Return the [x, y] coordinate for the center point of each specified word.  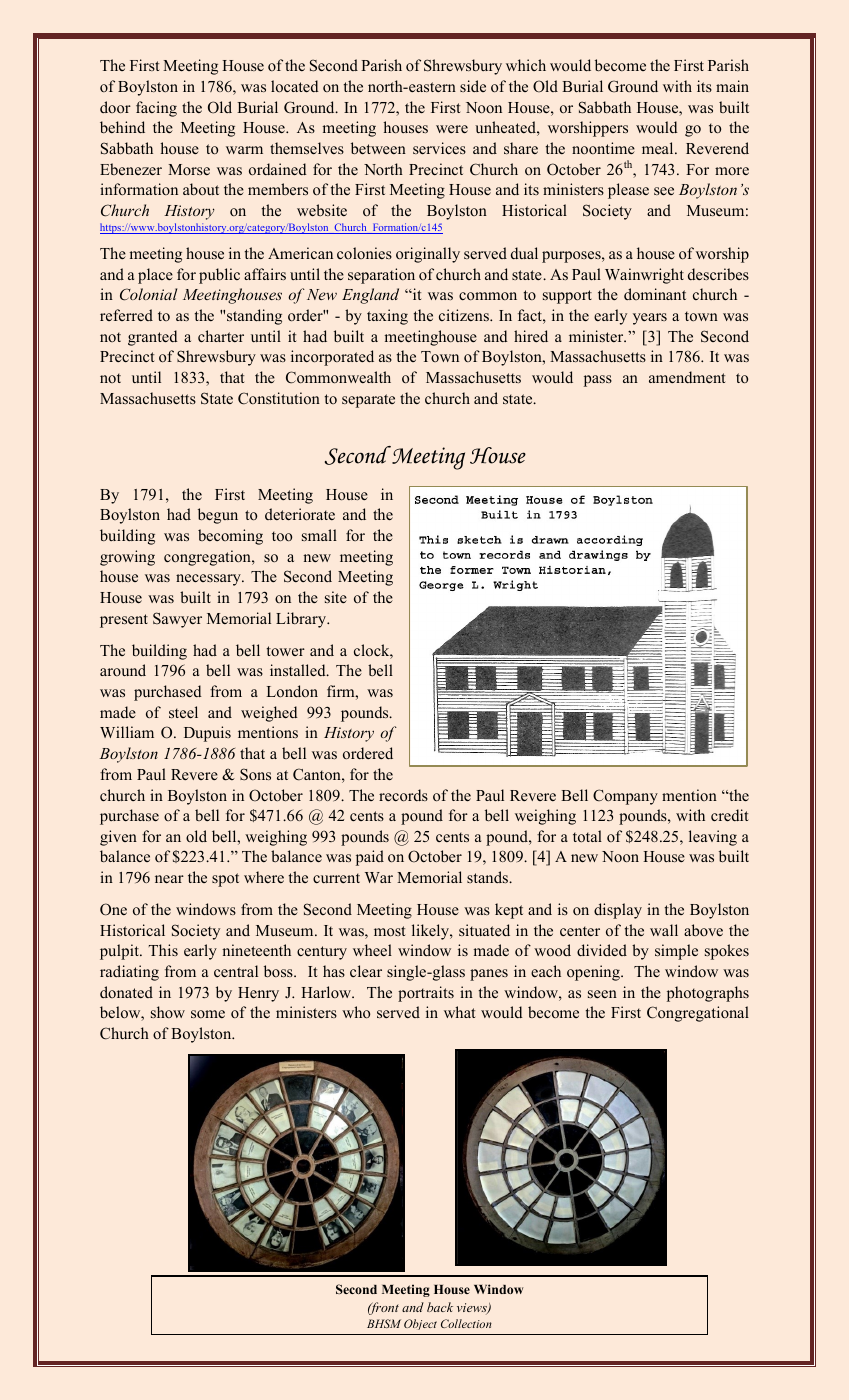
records [403, 795]
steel [183, 712]
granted [153, 338]
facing [156, 109]
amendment [687, 377]
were [452, 129]
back [440, 1307]
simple [676, 952]
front [383, 1308]
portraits [426, 994]
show [168, 1012]
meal [659, 148]
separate [368, 401]
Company [625, 797]
